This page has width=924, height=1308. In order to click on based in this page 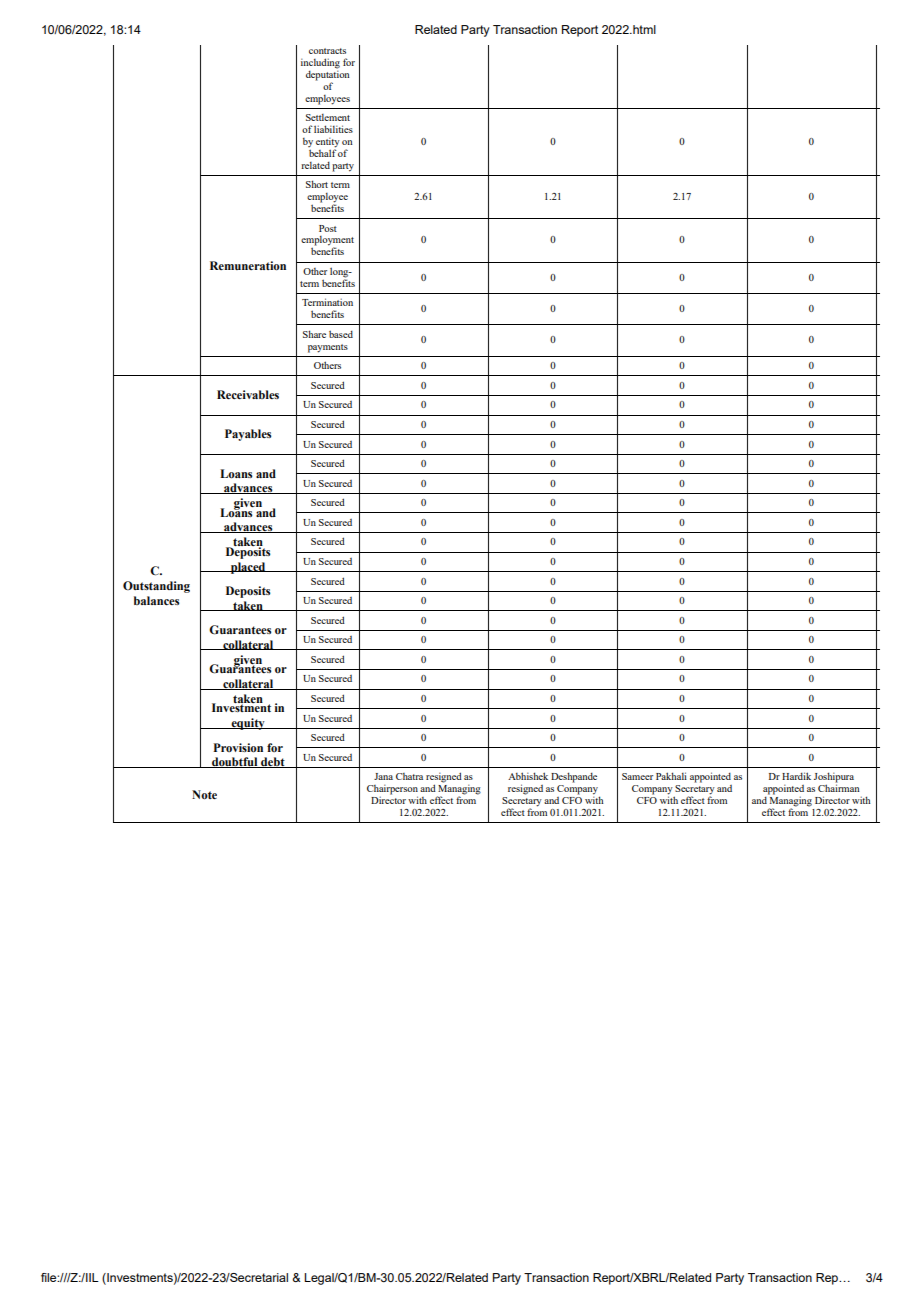, I will do `click(341, 334)`.
